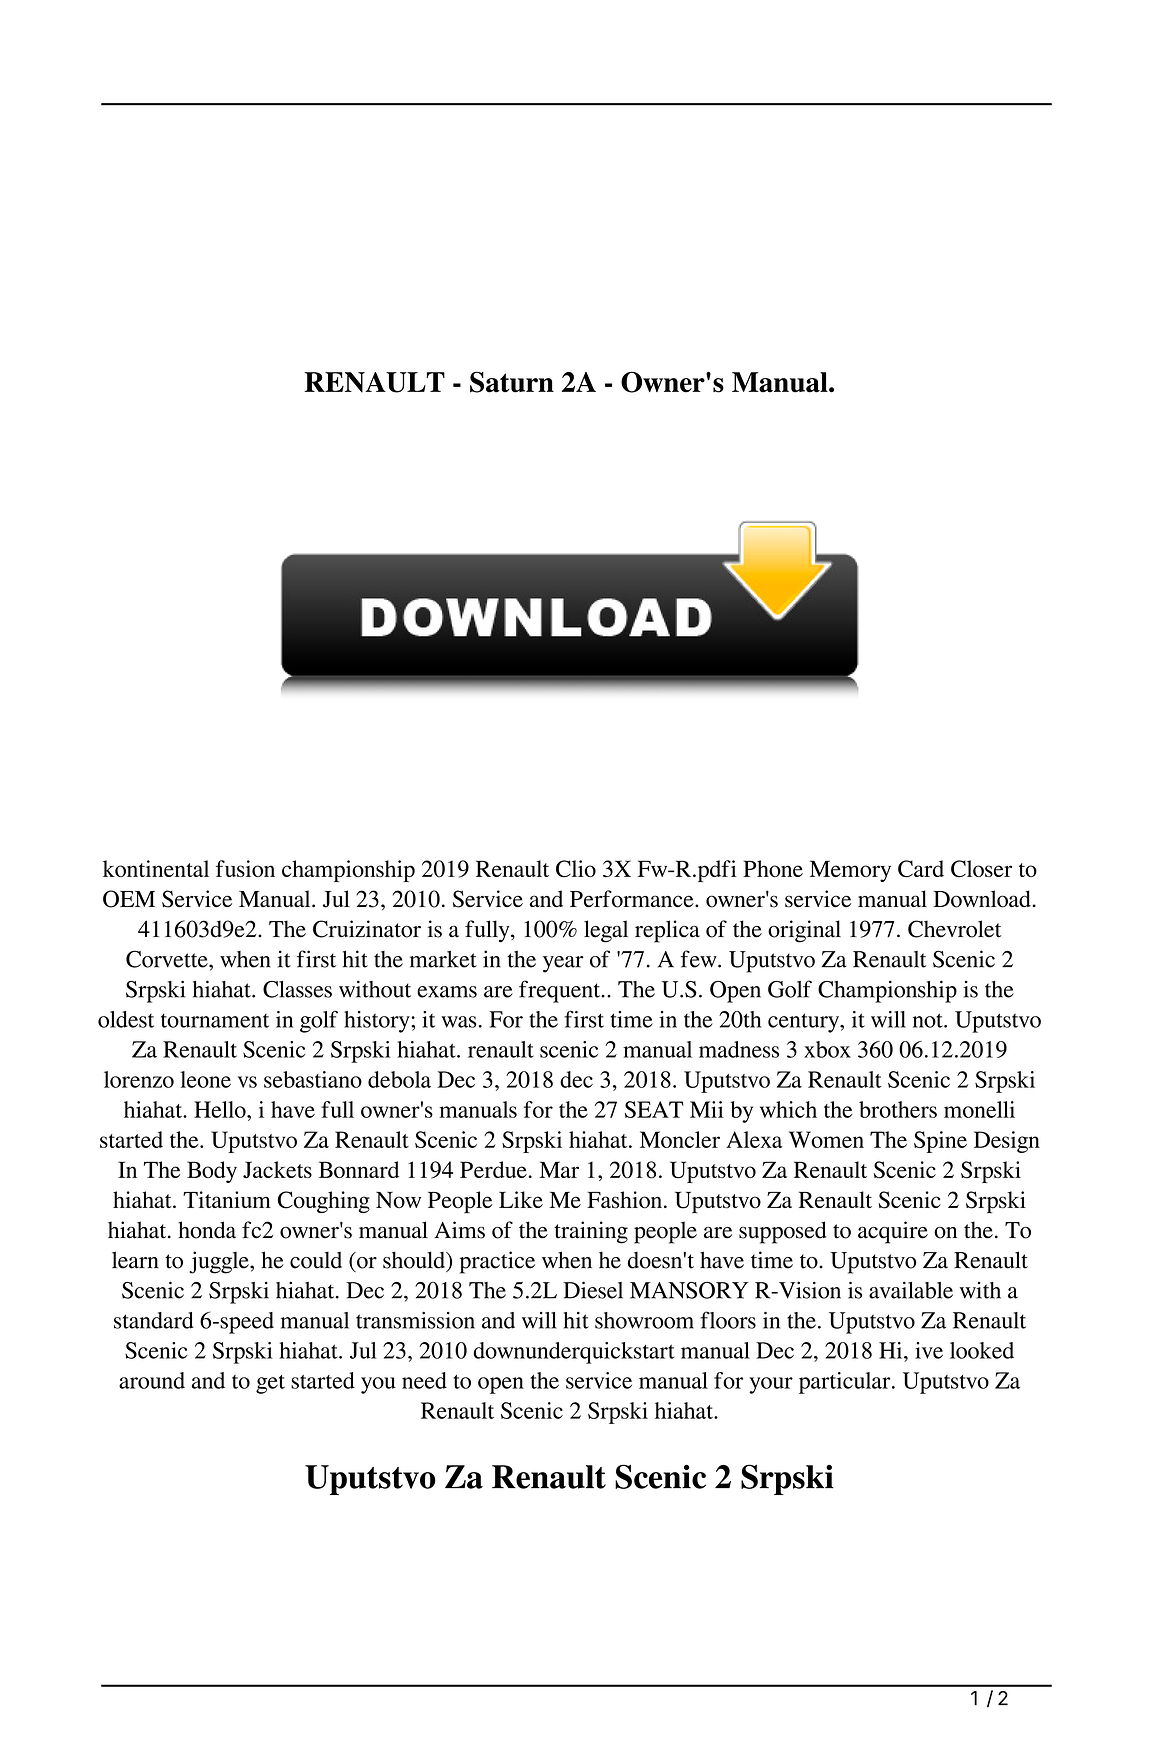  I want to click on not, so click(929, 1020).
